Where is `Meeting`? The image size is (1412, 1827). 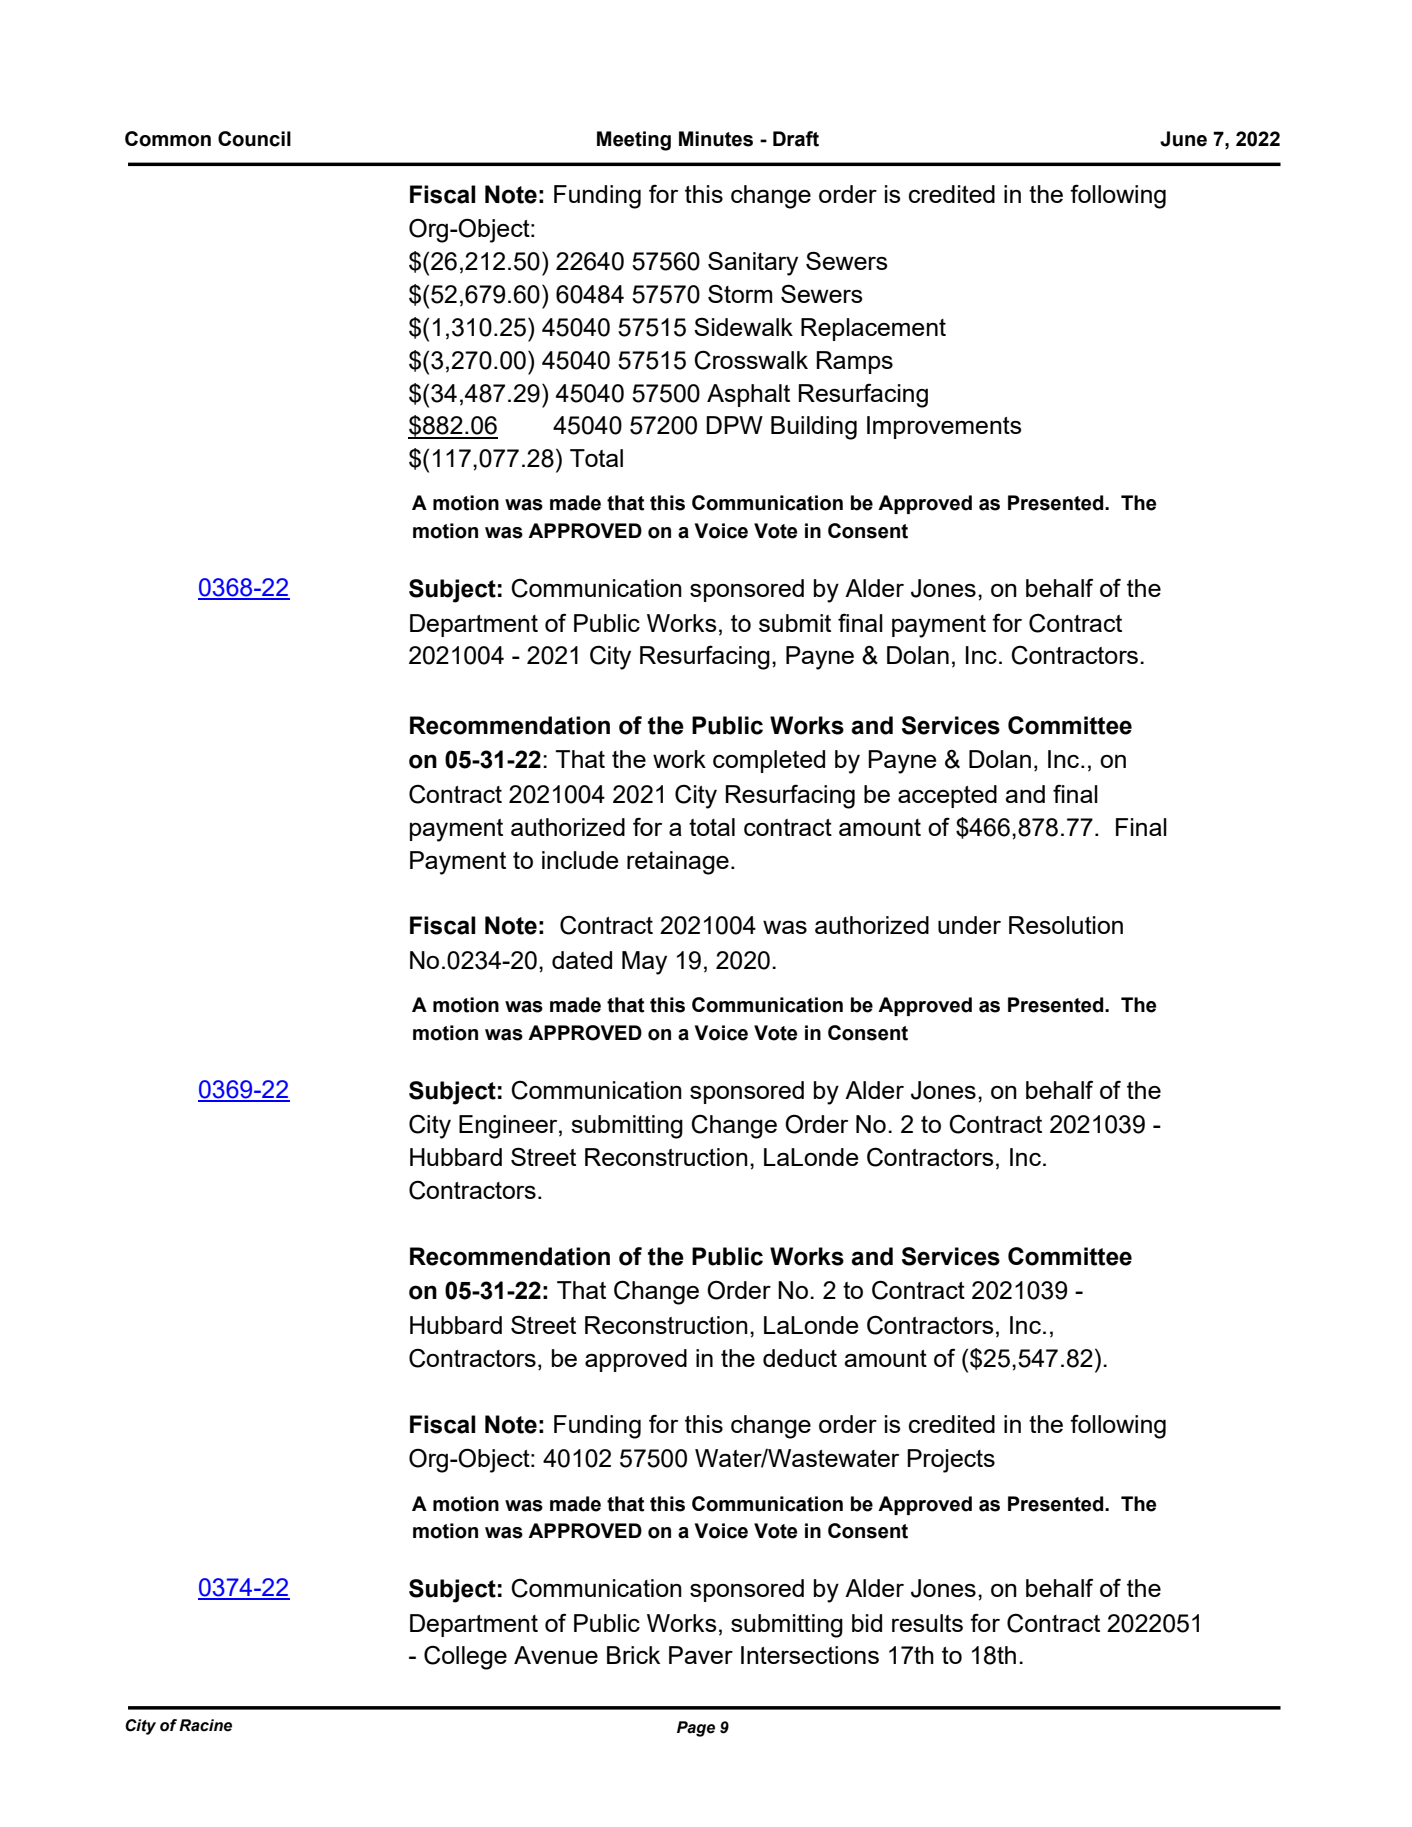
Meeting is located at coordinates (634, 141).
